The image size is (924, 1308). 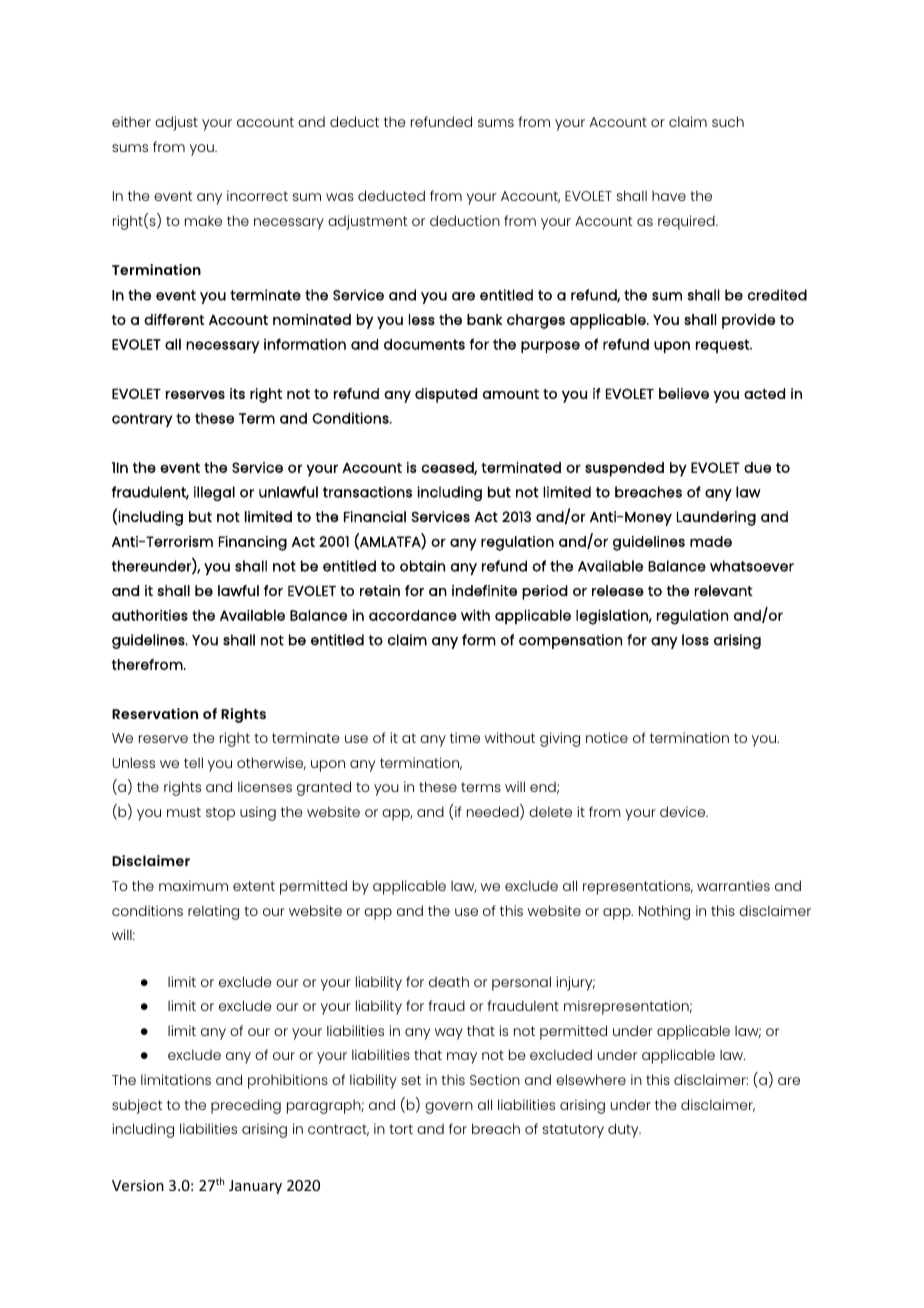 What do you see at coordinates (413, 615) in the screenshot?
I see `accordance` at bounding box center [413, 615].
